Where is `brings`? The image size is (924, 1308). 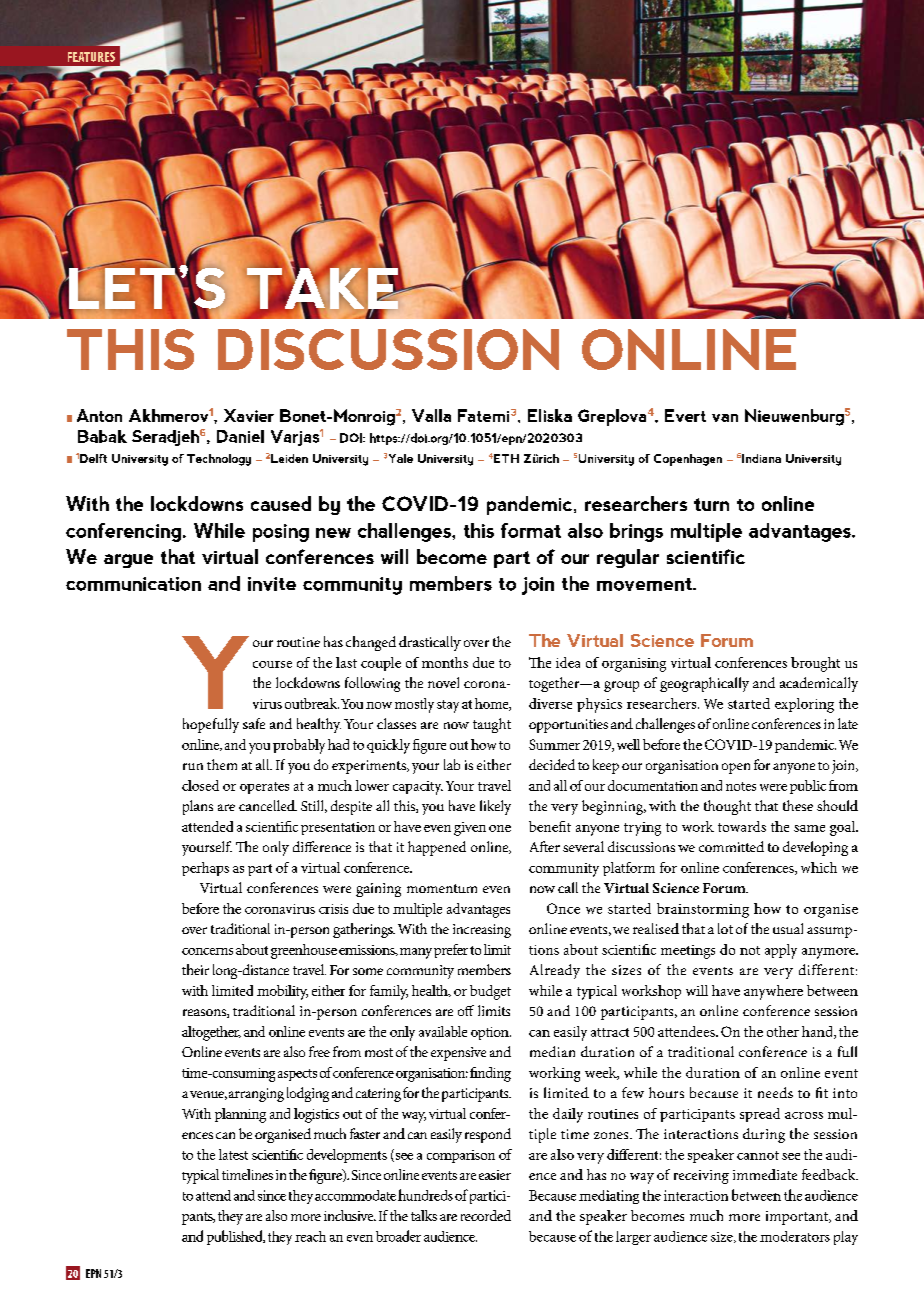 brings is located at coordinates (636, 532).
